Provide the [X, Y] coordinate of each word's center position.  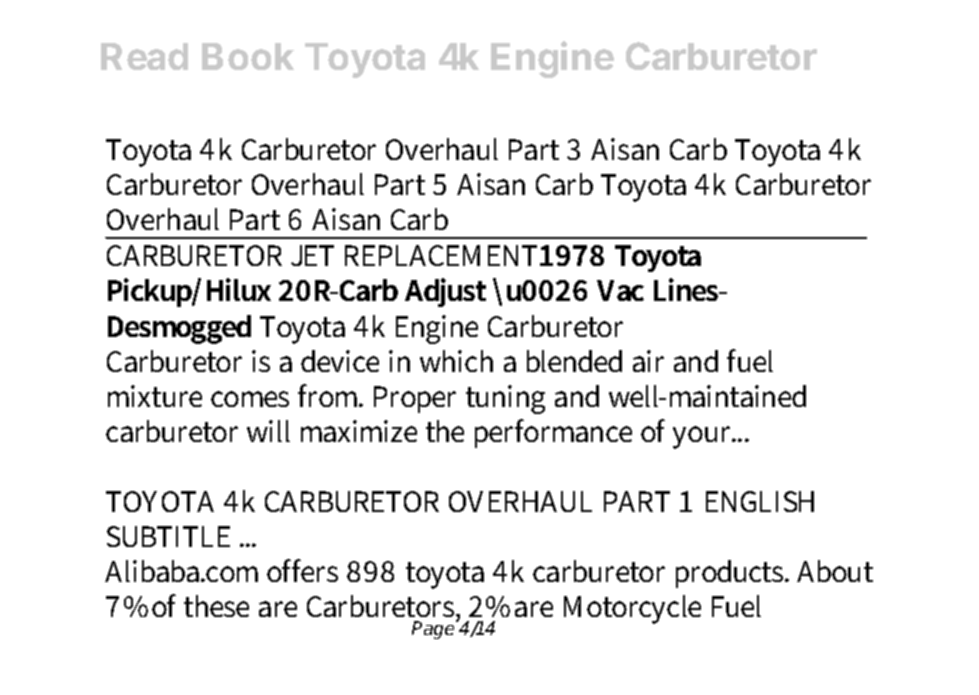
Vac [620, 290]
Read [144, 56]
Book [248, 56]
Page [435, 629]
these [216, 606]
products [731, 574]
